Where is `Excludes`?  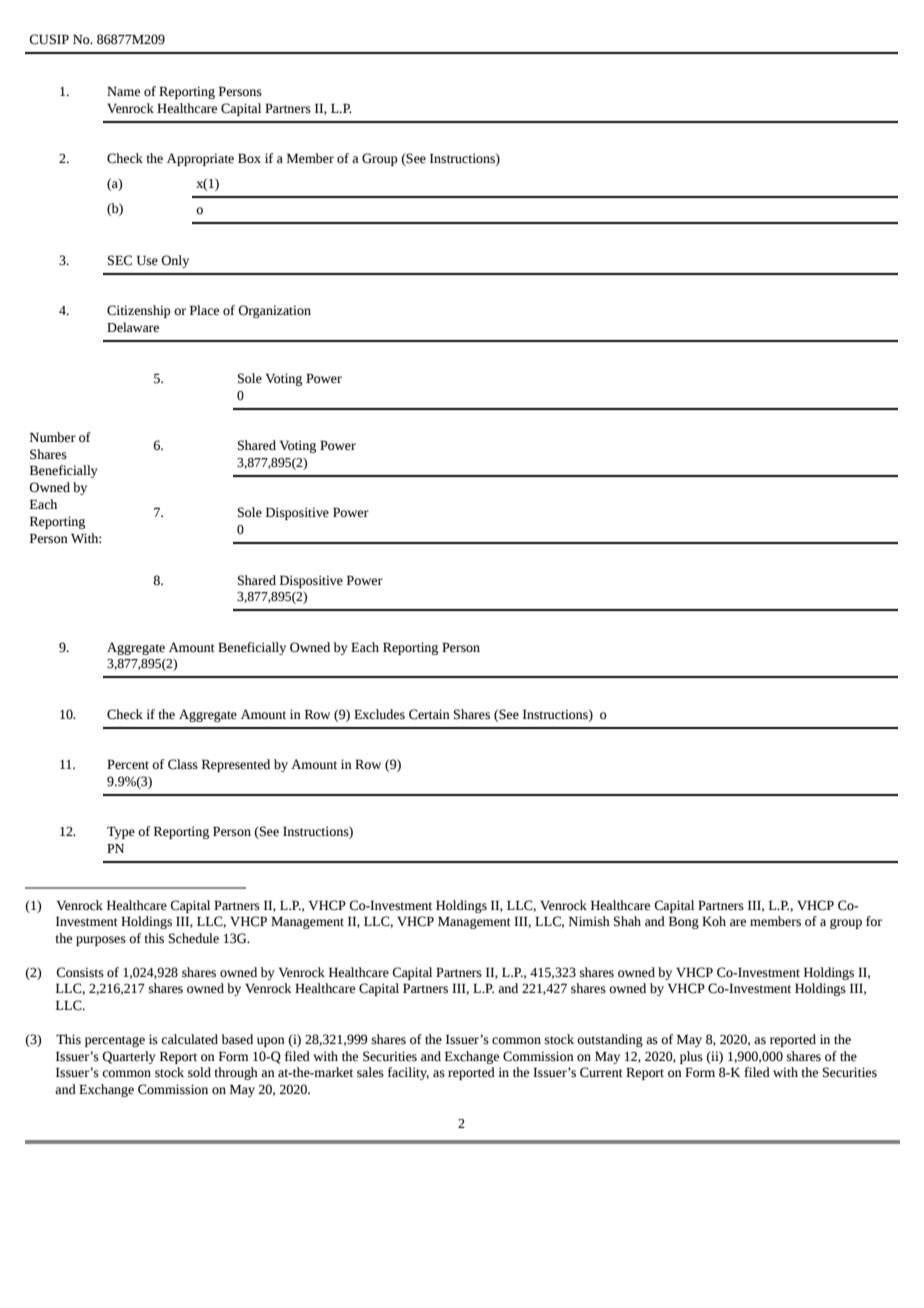 Excludes is located at coordinates (379, 714).
